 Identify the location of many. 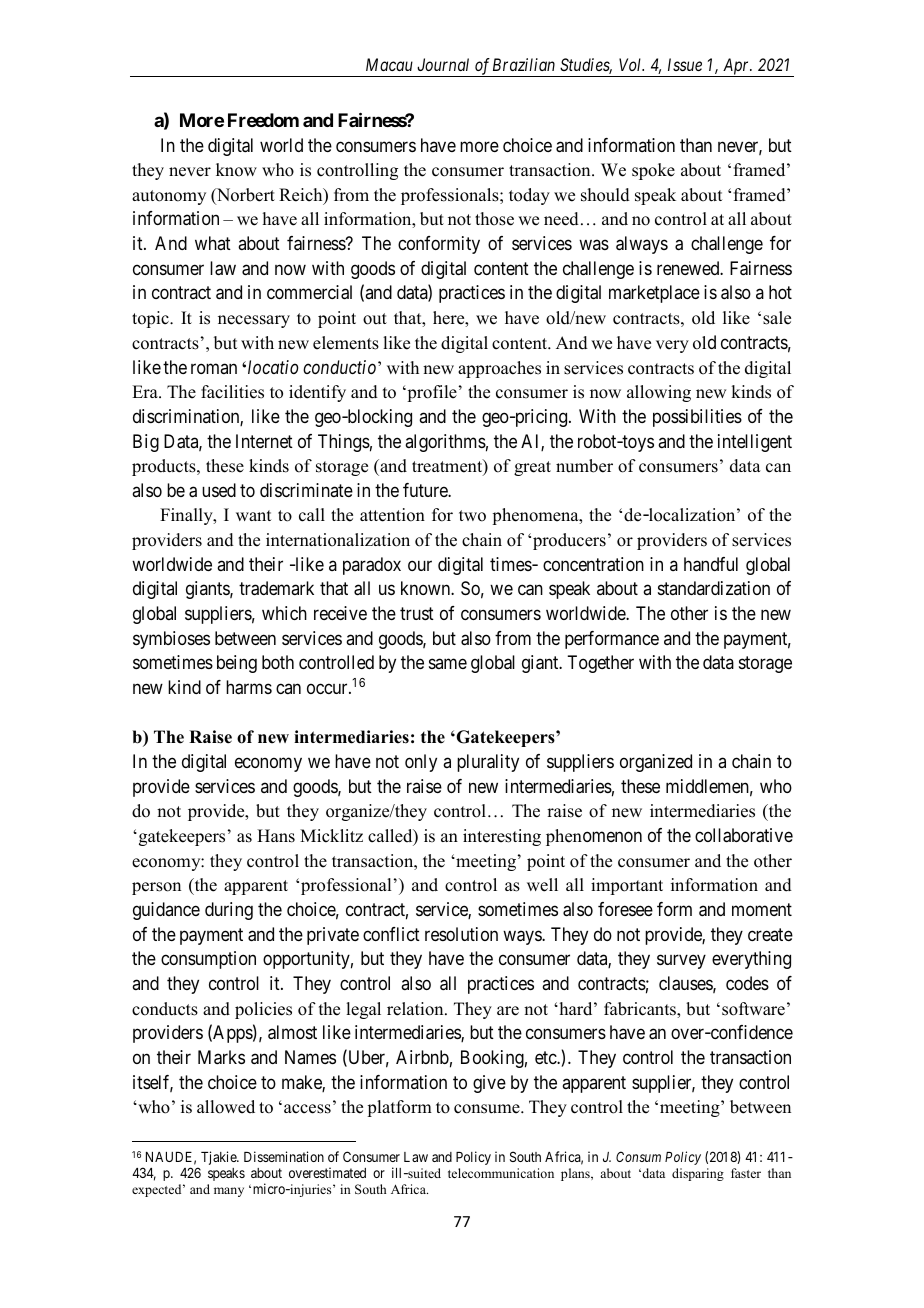
(229, 1192).
